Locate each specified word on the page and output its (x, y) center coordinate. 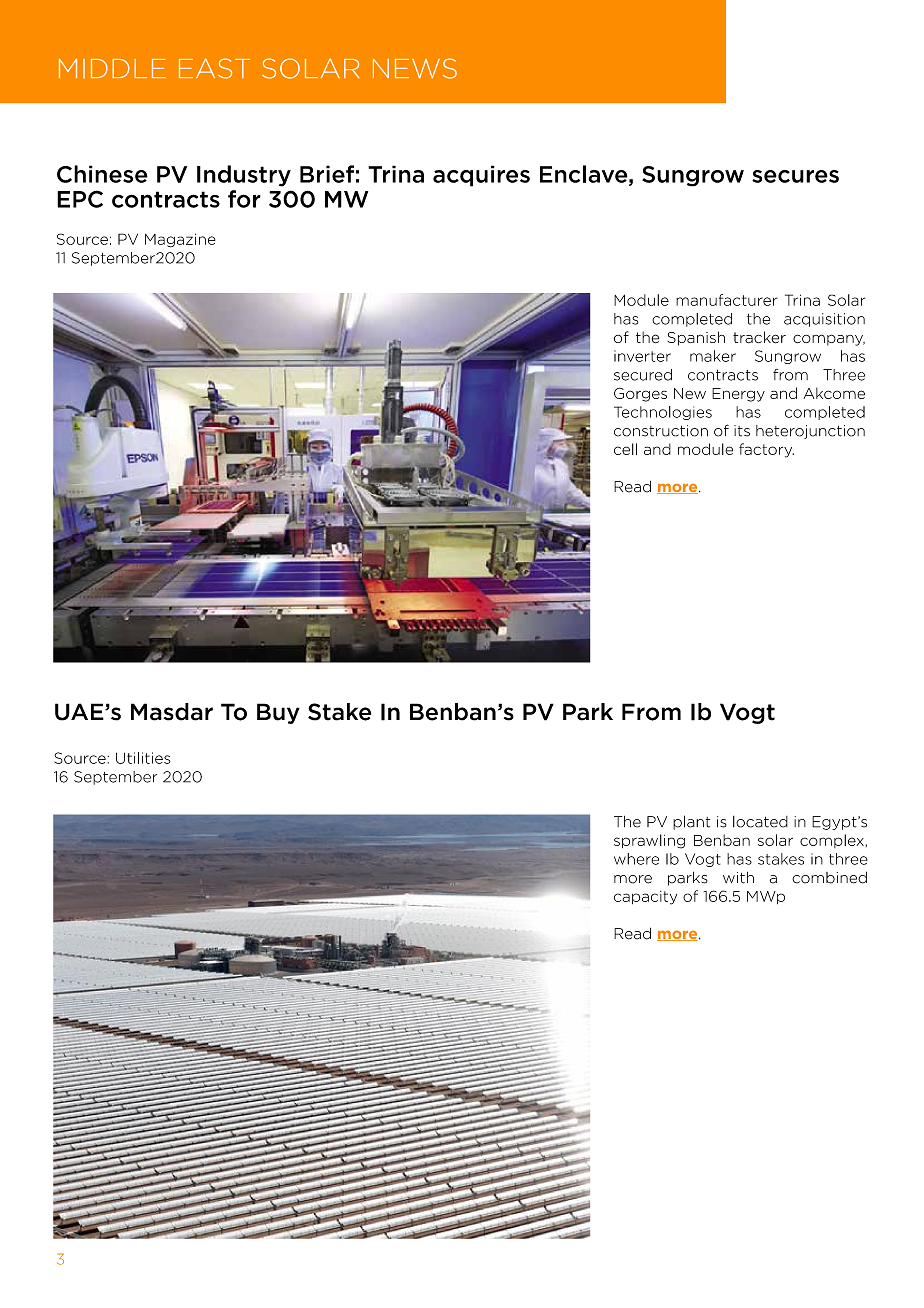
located (760, 822)
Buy (278, 713)
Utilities (143, 758)
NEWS (415, 68)
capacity (645, 898)
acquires (481, 176)
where (636, 859)
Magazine (180, 240)
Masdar (172, 712)
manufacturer (726, 300)
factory (766, 450)
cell (625, 449)
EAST (214, 68)
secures (795, 176)
